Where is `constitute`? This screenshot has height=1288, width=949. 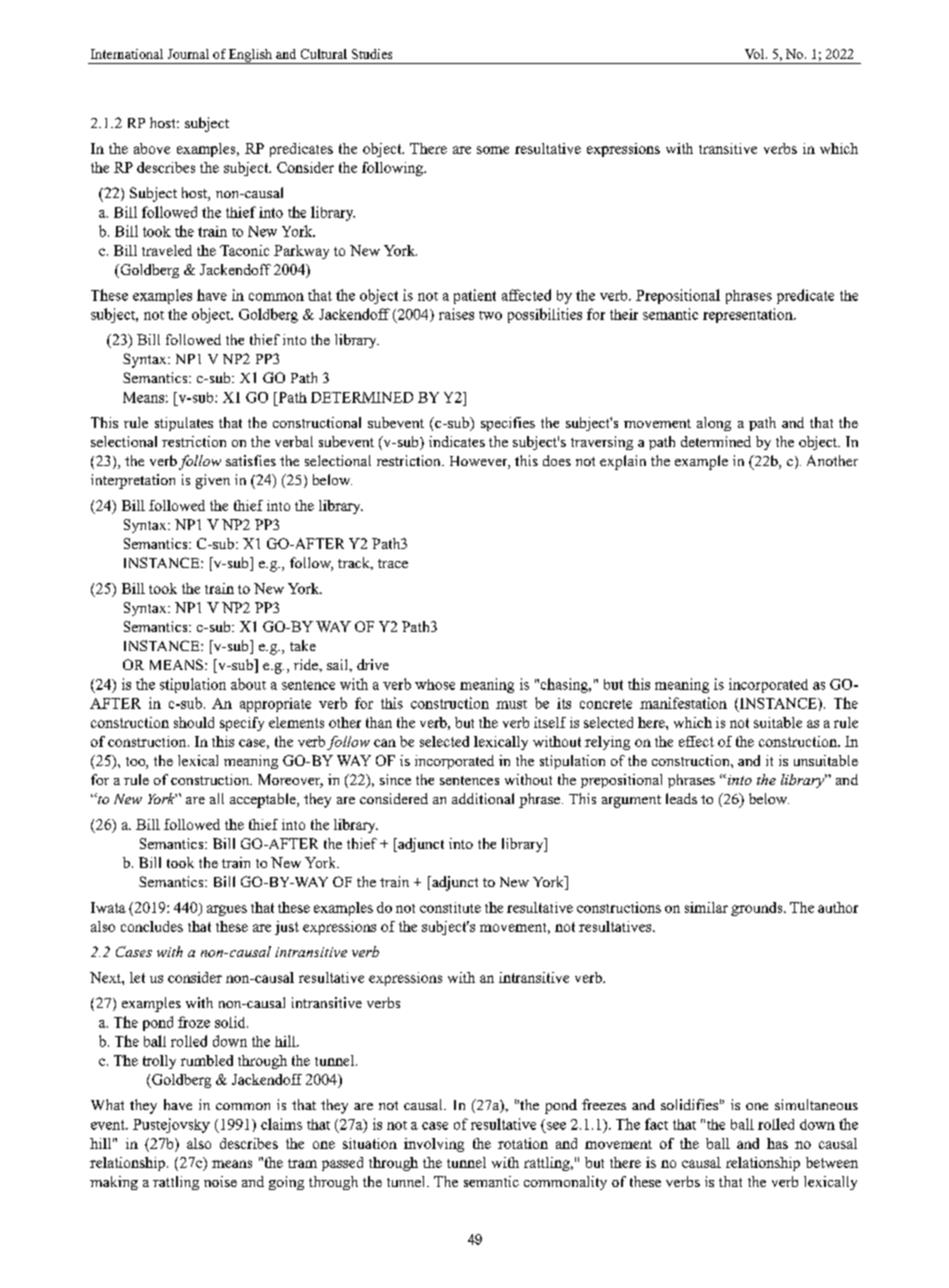 constitute is located at coordinates (450, 907).
